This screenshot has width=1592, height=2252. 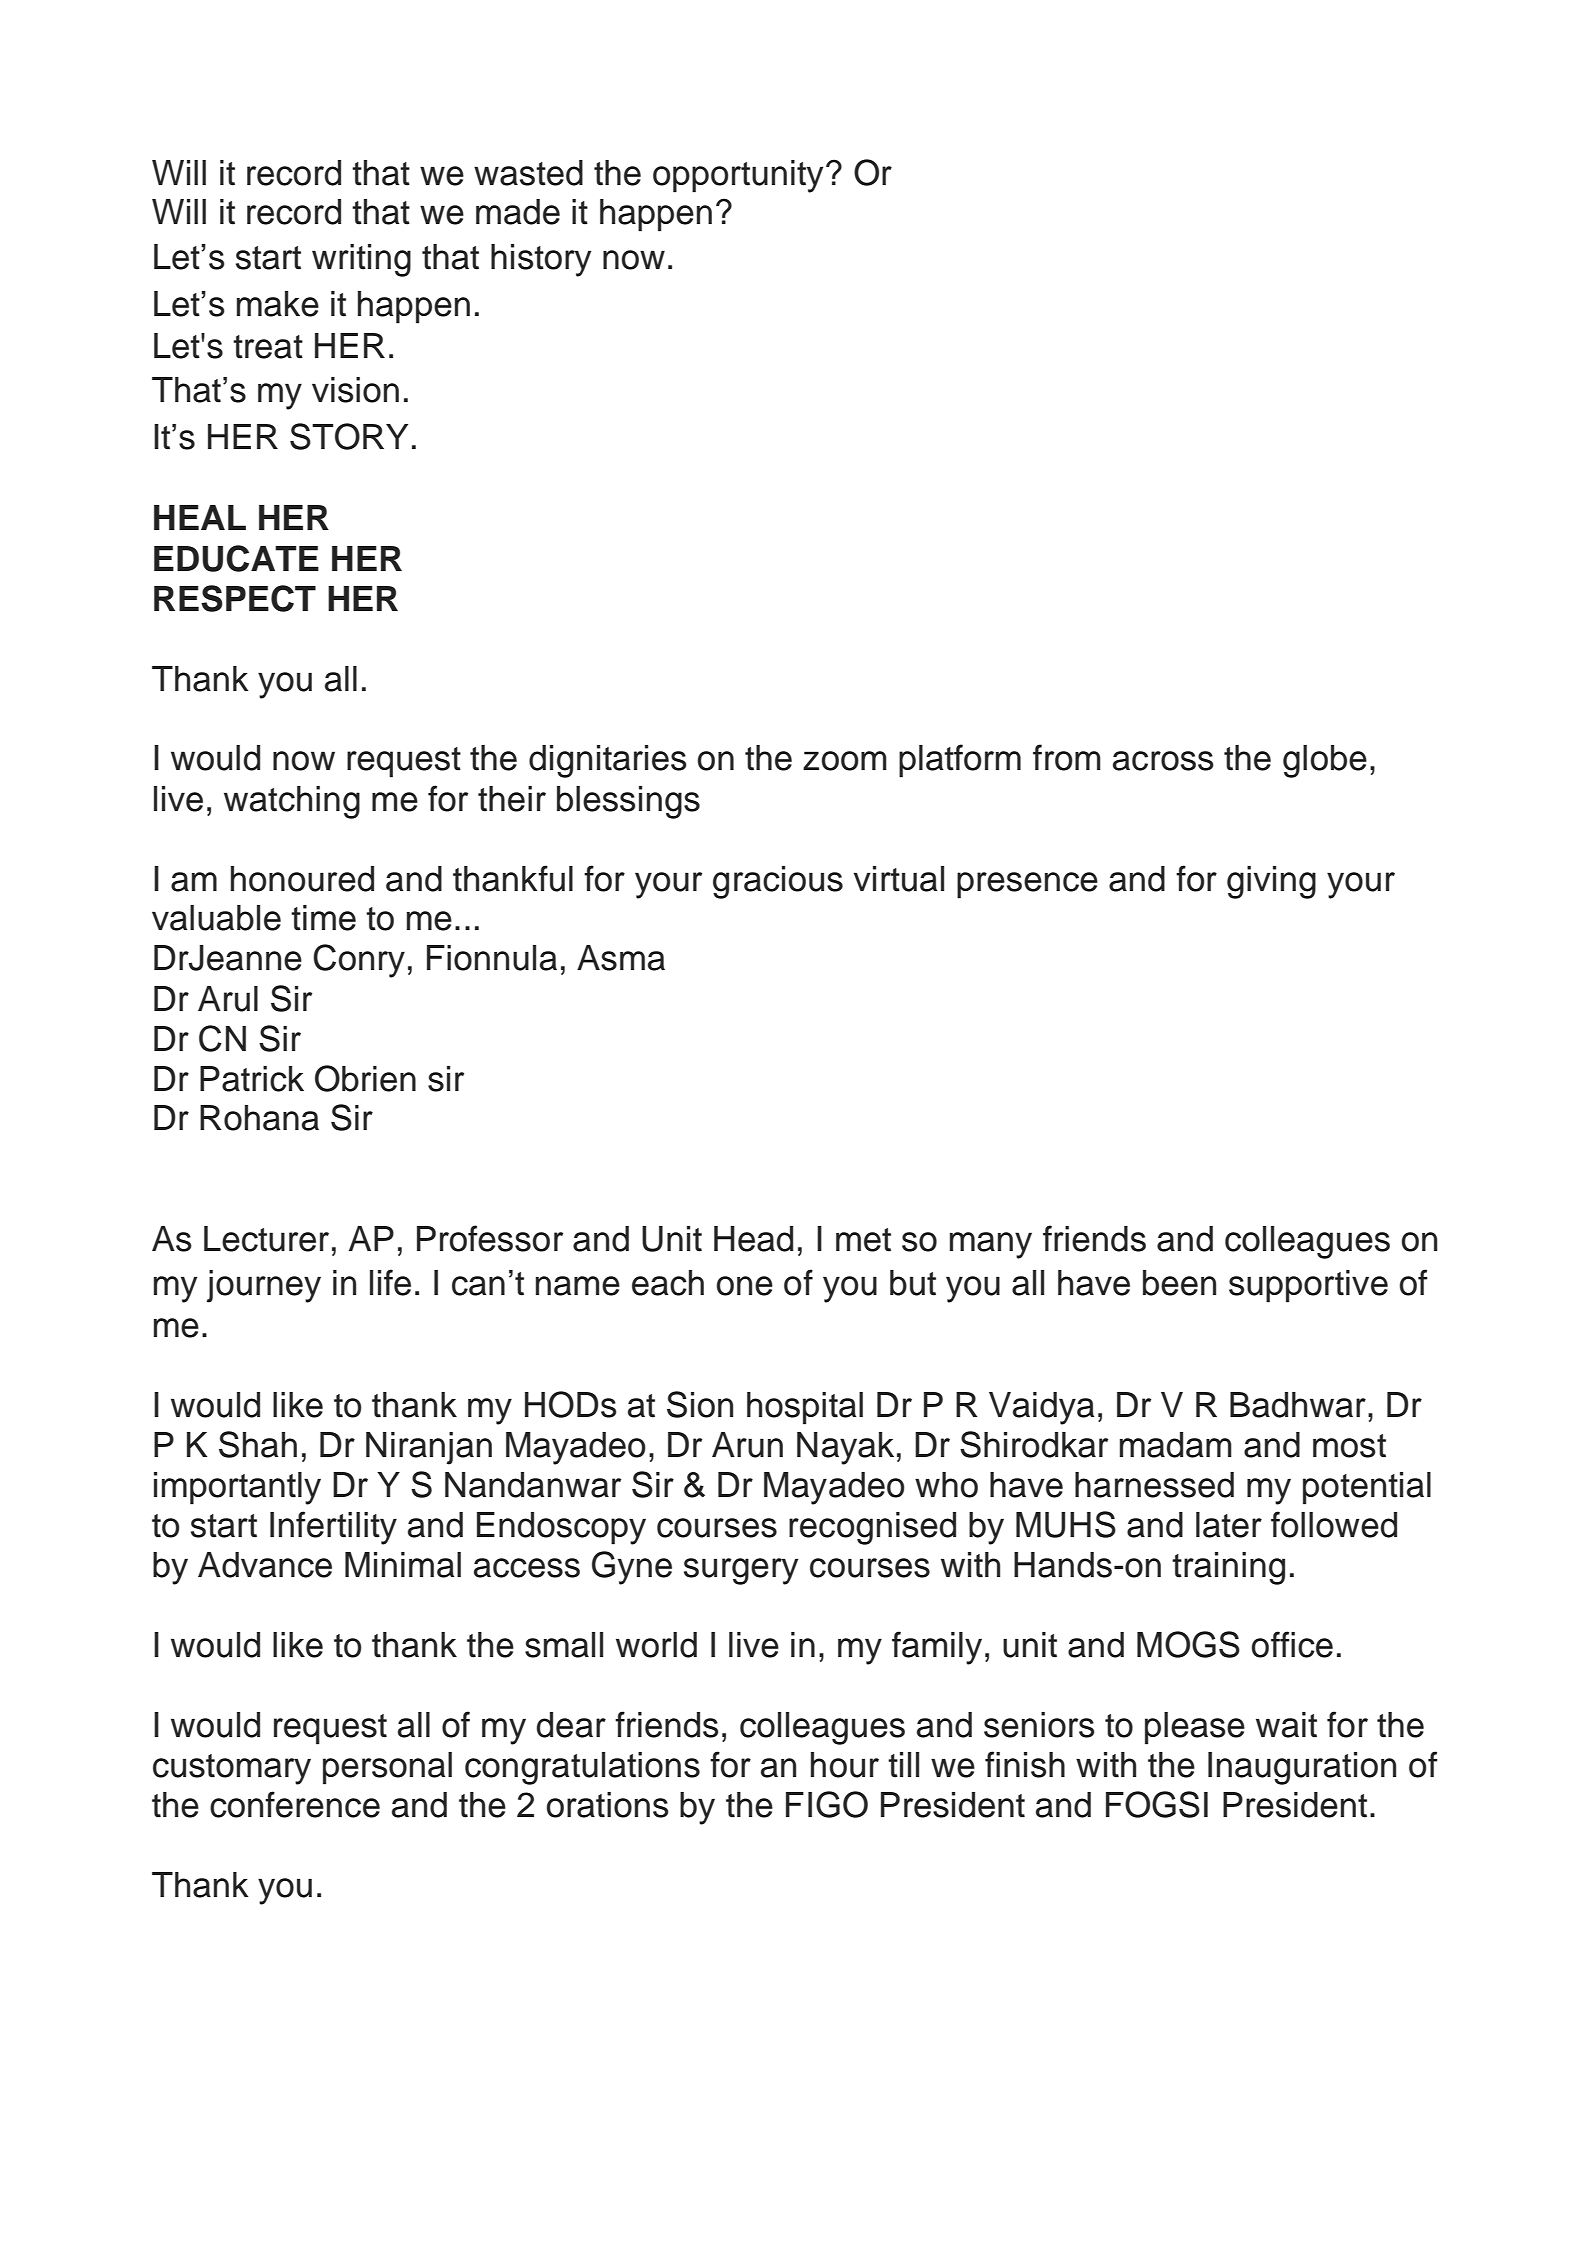 I want to click on writing, so click(x=361, y=260).
